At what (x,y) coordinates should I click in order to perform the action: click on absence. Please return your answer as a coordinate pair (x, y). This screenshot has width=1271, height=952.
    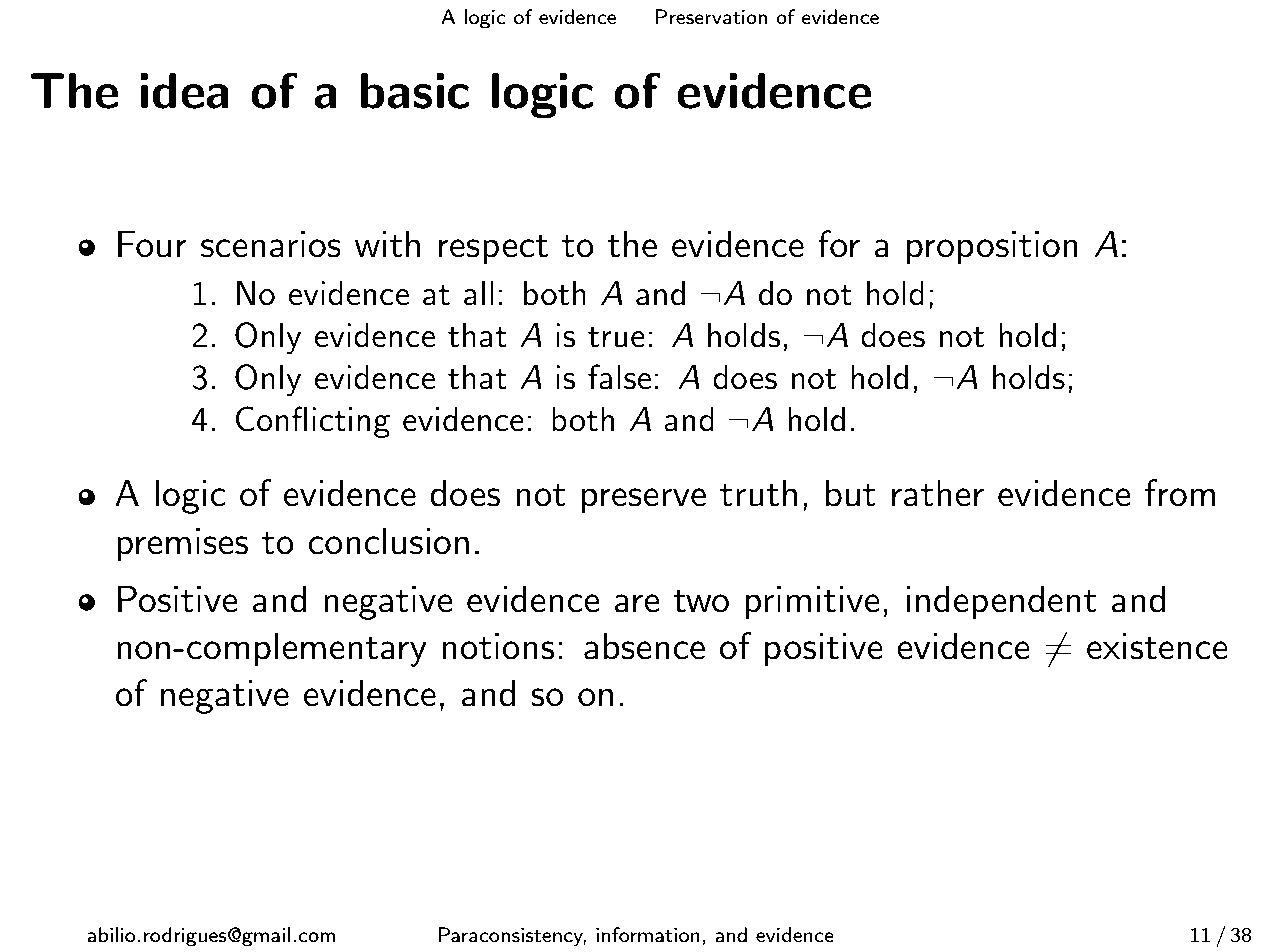
    Looking at the image, I should click on (644, 646).
